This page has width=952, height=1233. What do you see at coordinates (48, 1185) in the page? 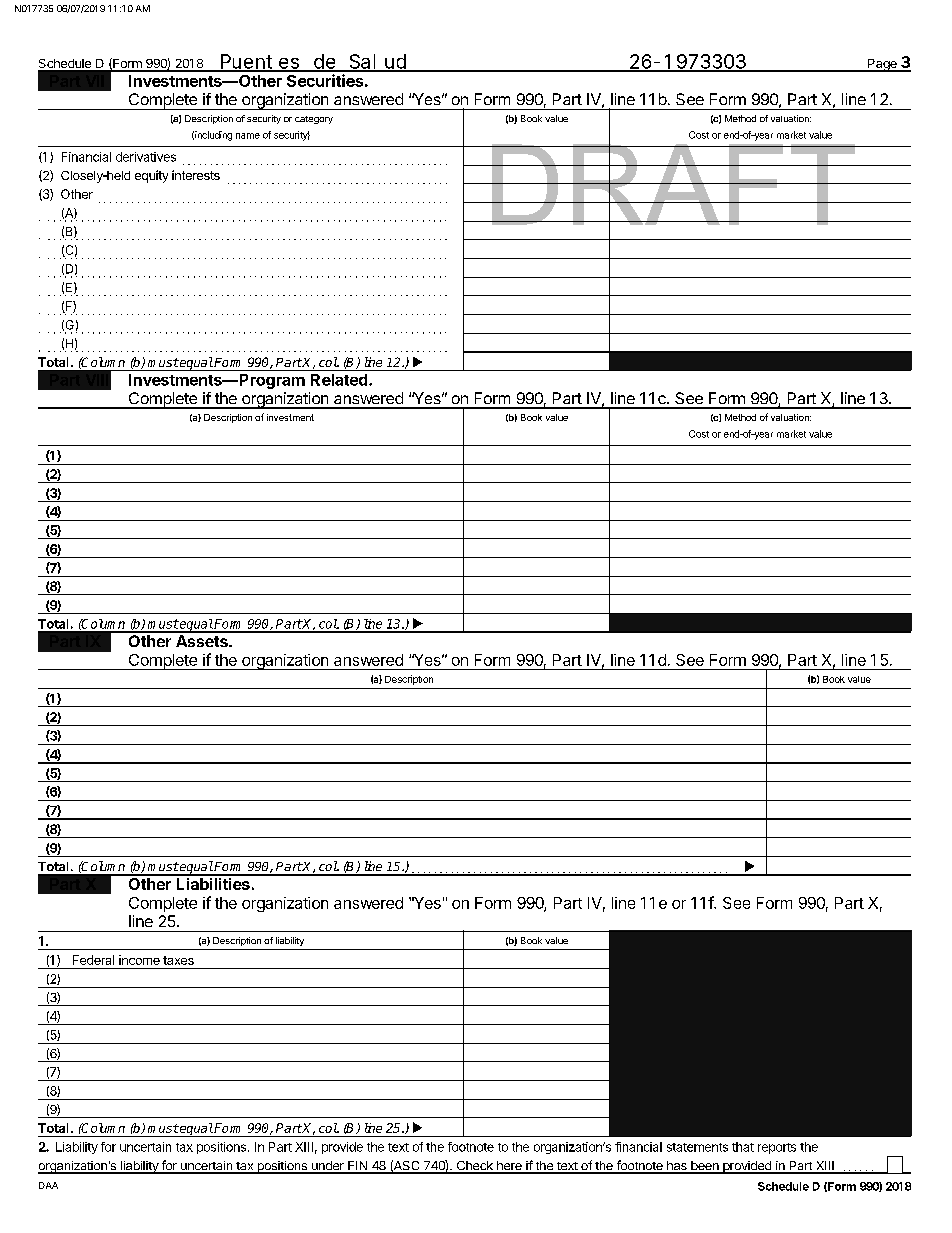
I see `DAA` at bounding box center [48, 1185].
